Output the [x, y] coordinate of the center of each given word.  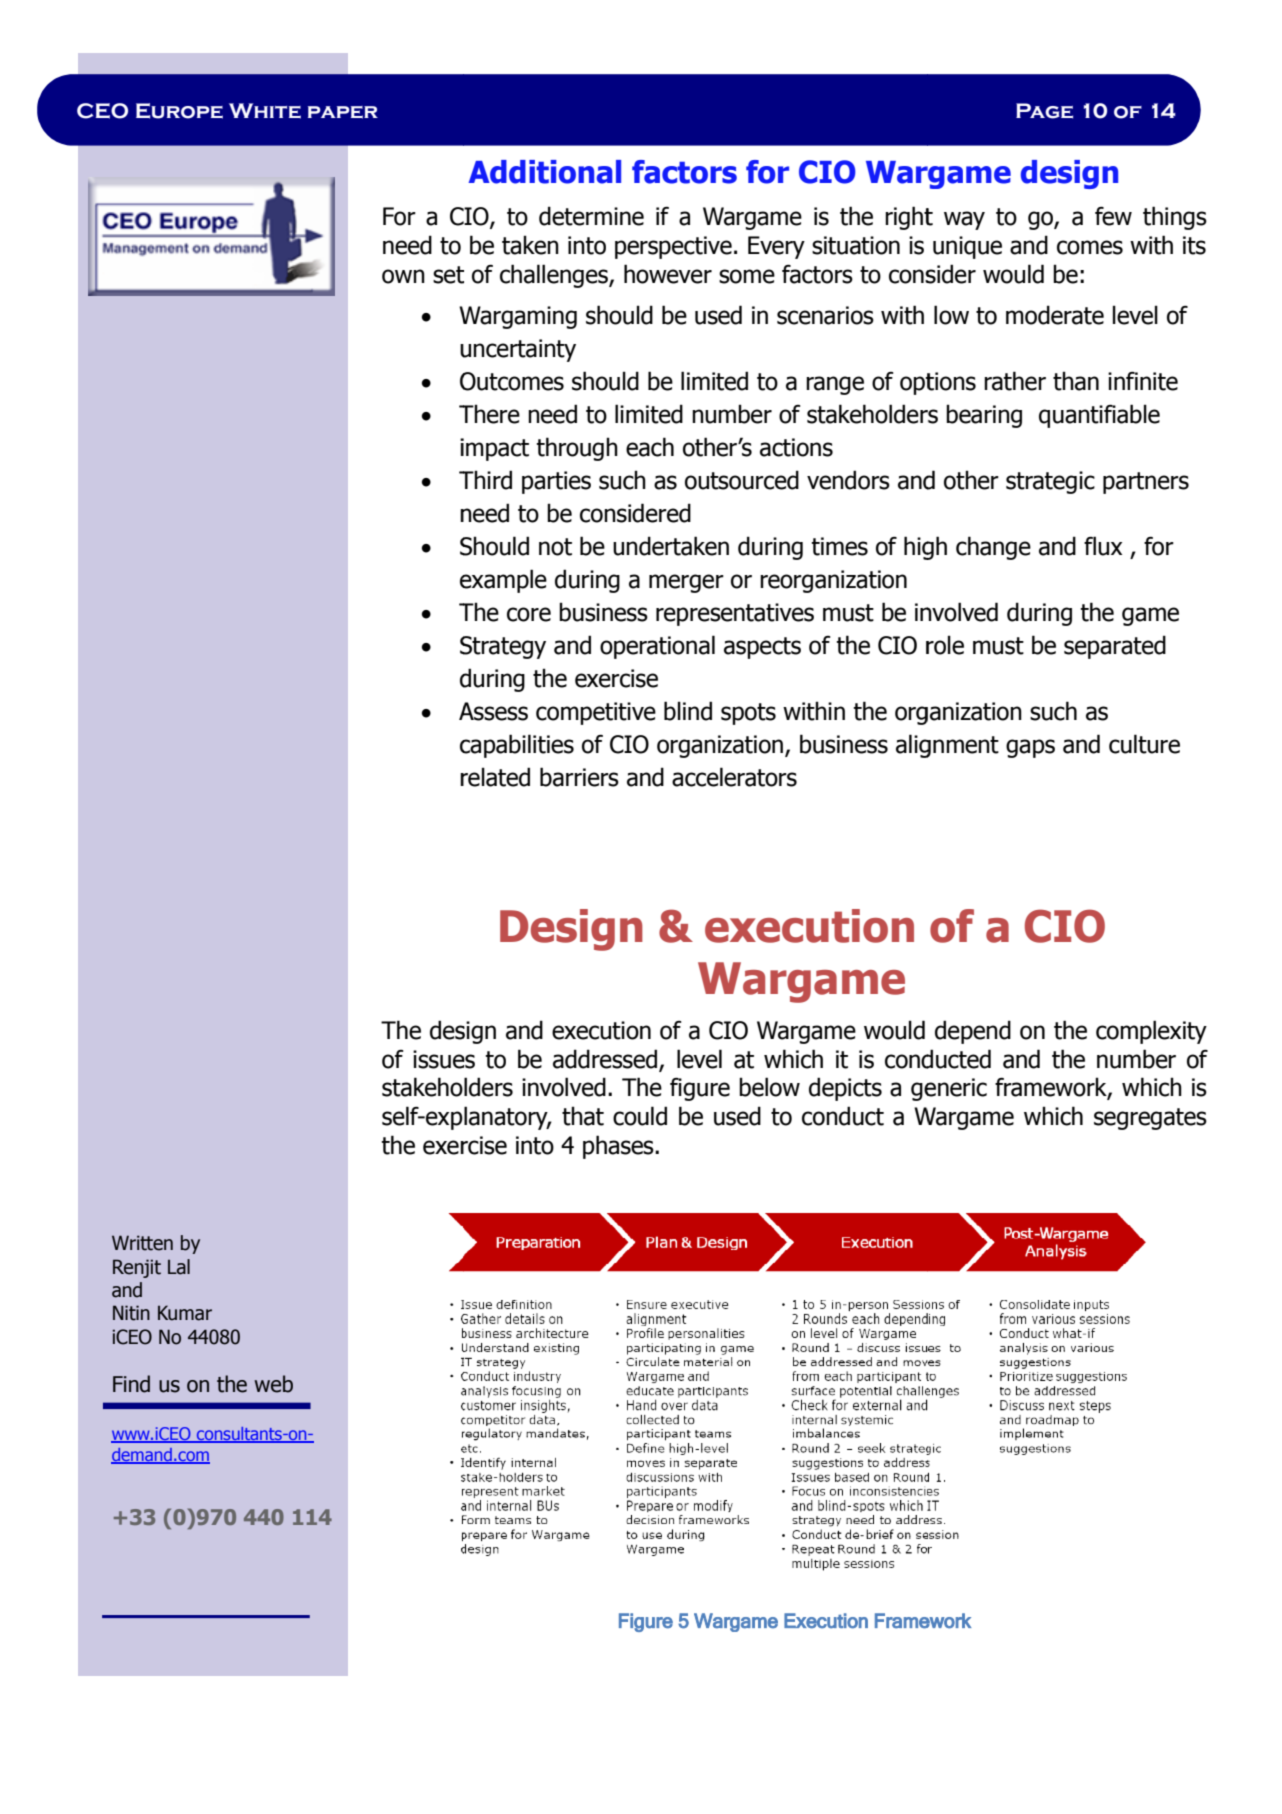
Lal [179, 1267]
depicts [845, 1089]
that [583, 1116]
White [265, 111]
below [769, 1087]
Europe [179, 111]
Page [1044, 111]
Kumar [185, 1313]
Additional [544, 172]
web [273, 1384]
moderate [1055, 315]
